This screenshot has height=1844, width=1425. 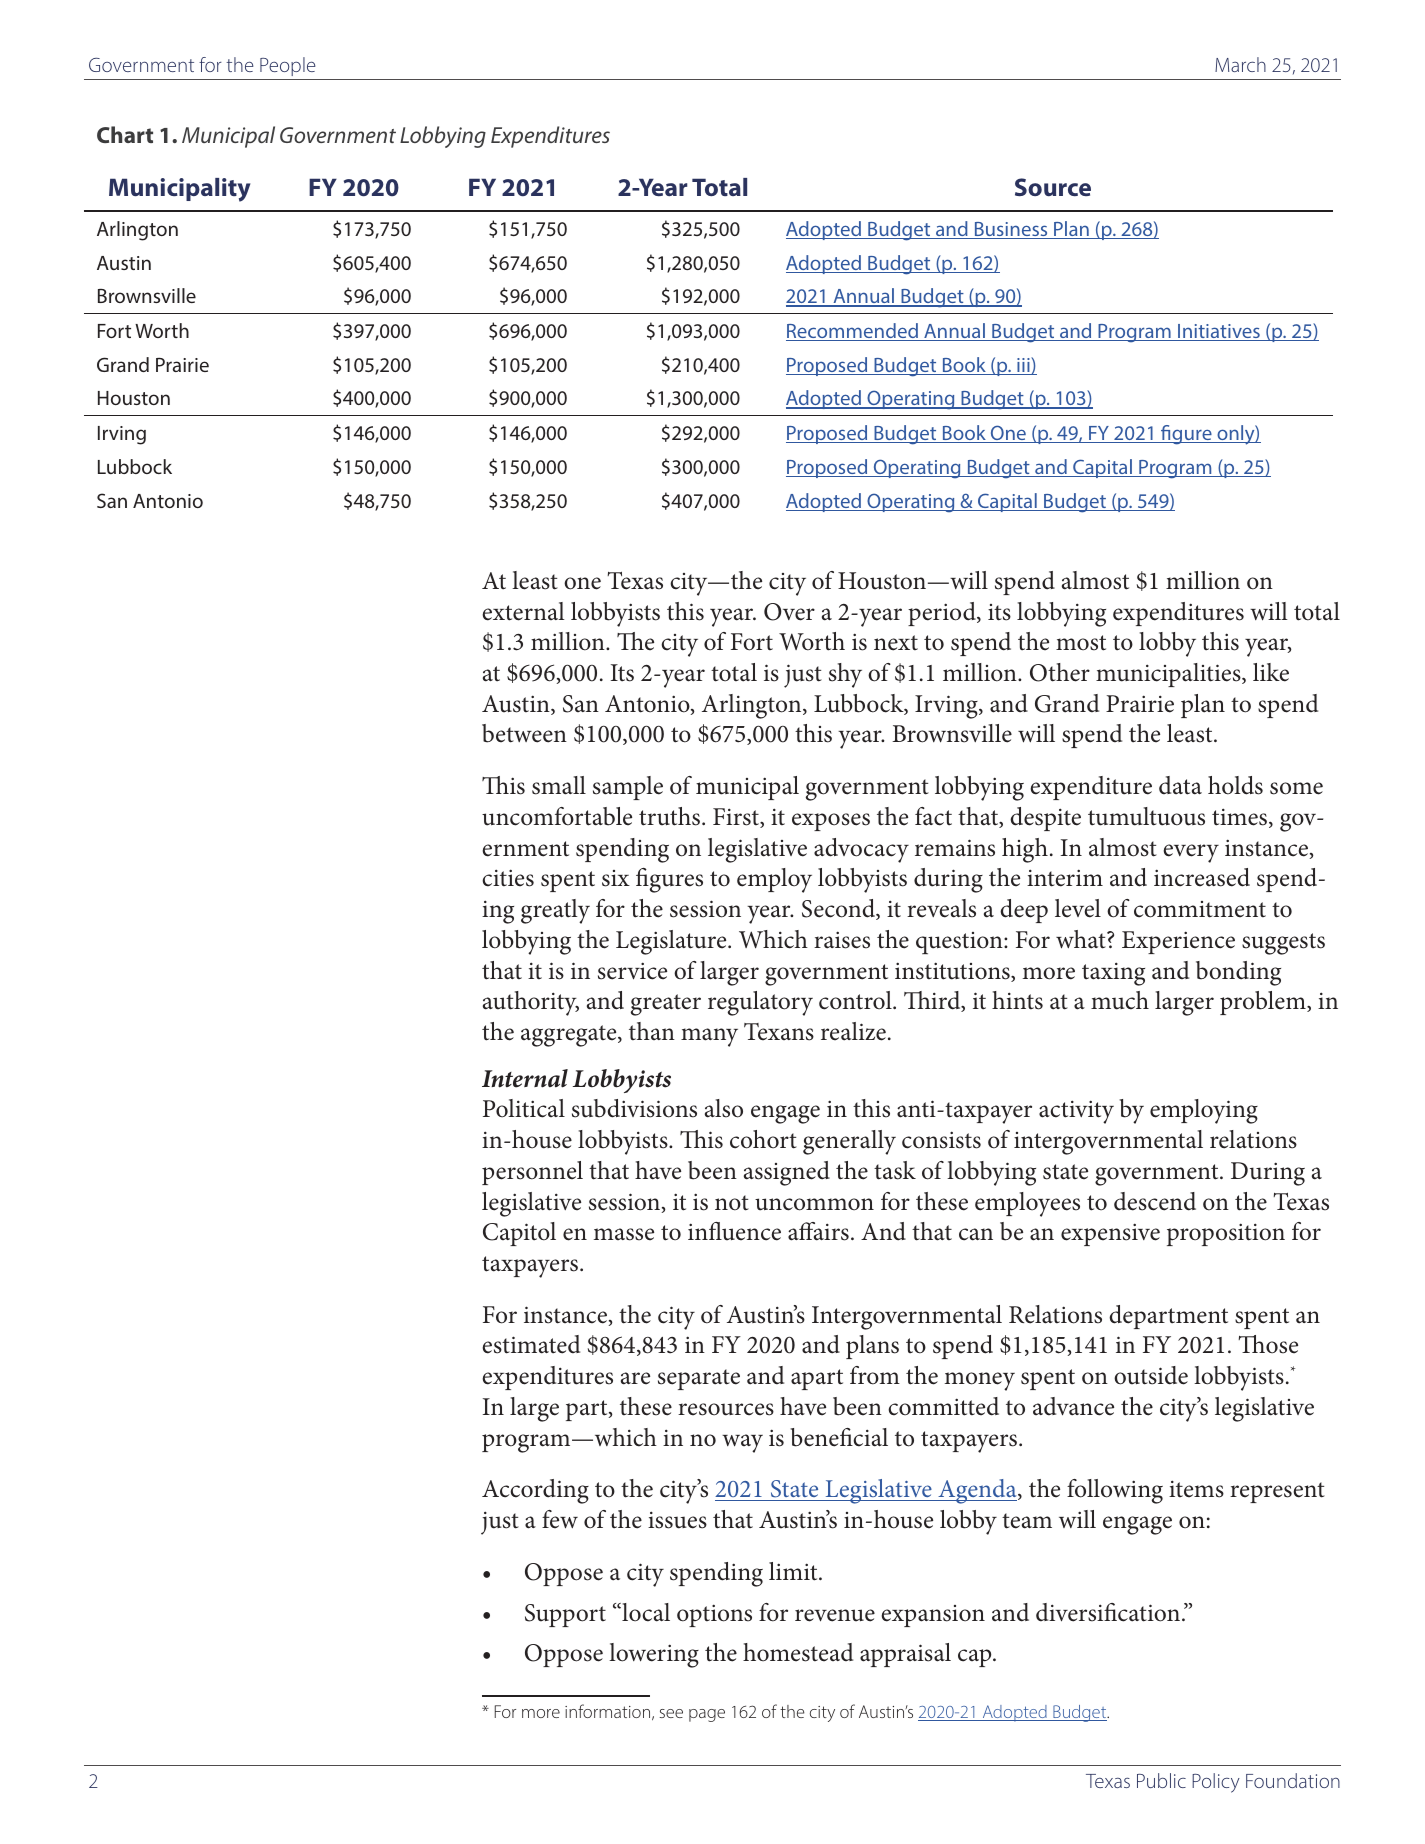 I want to click on Public, so click(x=1161, y=1780).
